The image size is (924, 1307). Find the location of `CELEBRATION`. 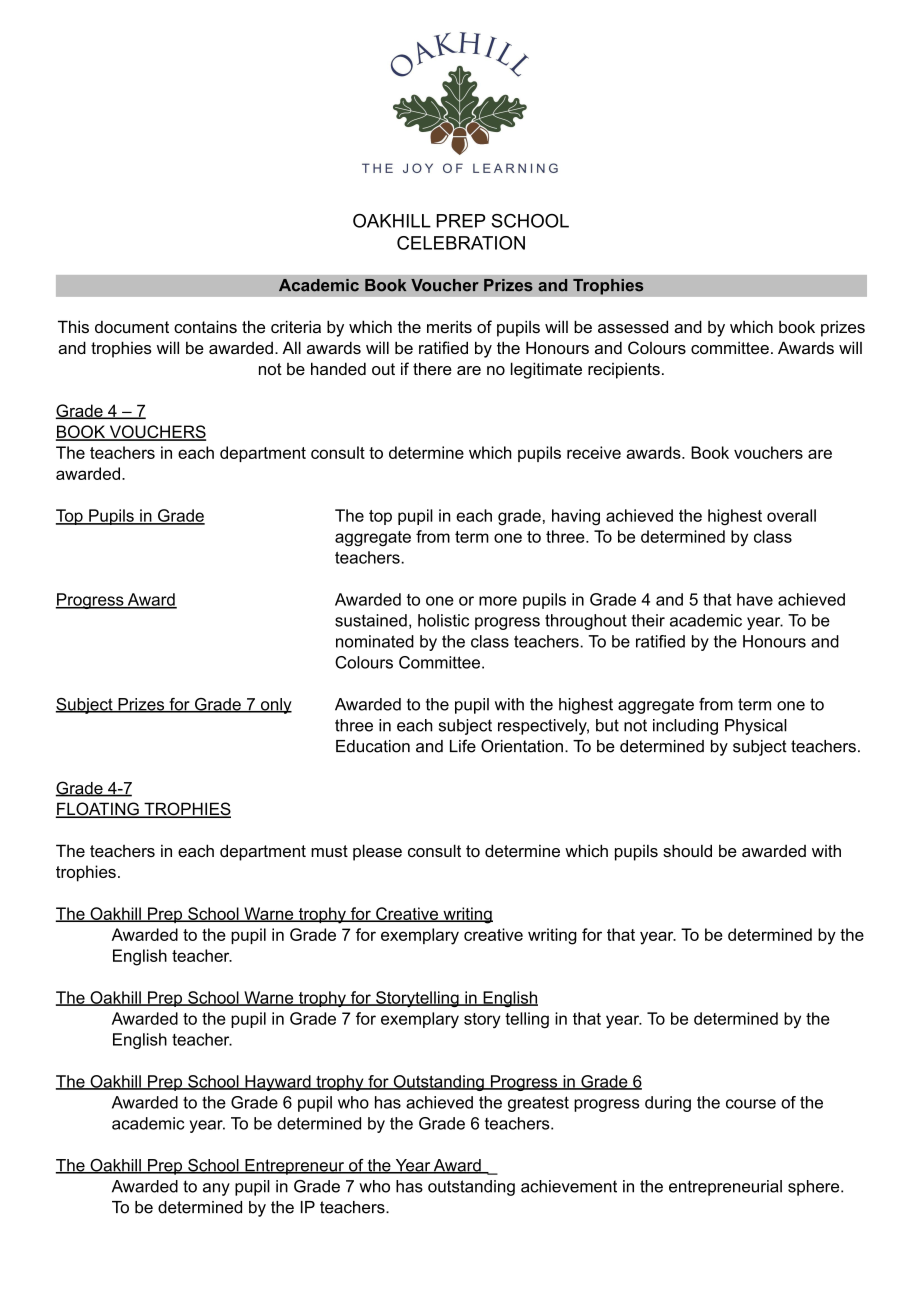

CELEBRATION is located at coordinates (461, 243).
